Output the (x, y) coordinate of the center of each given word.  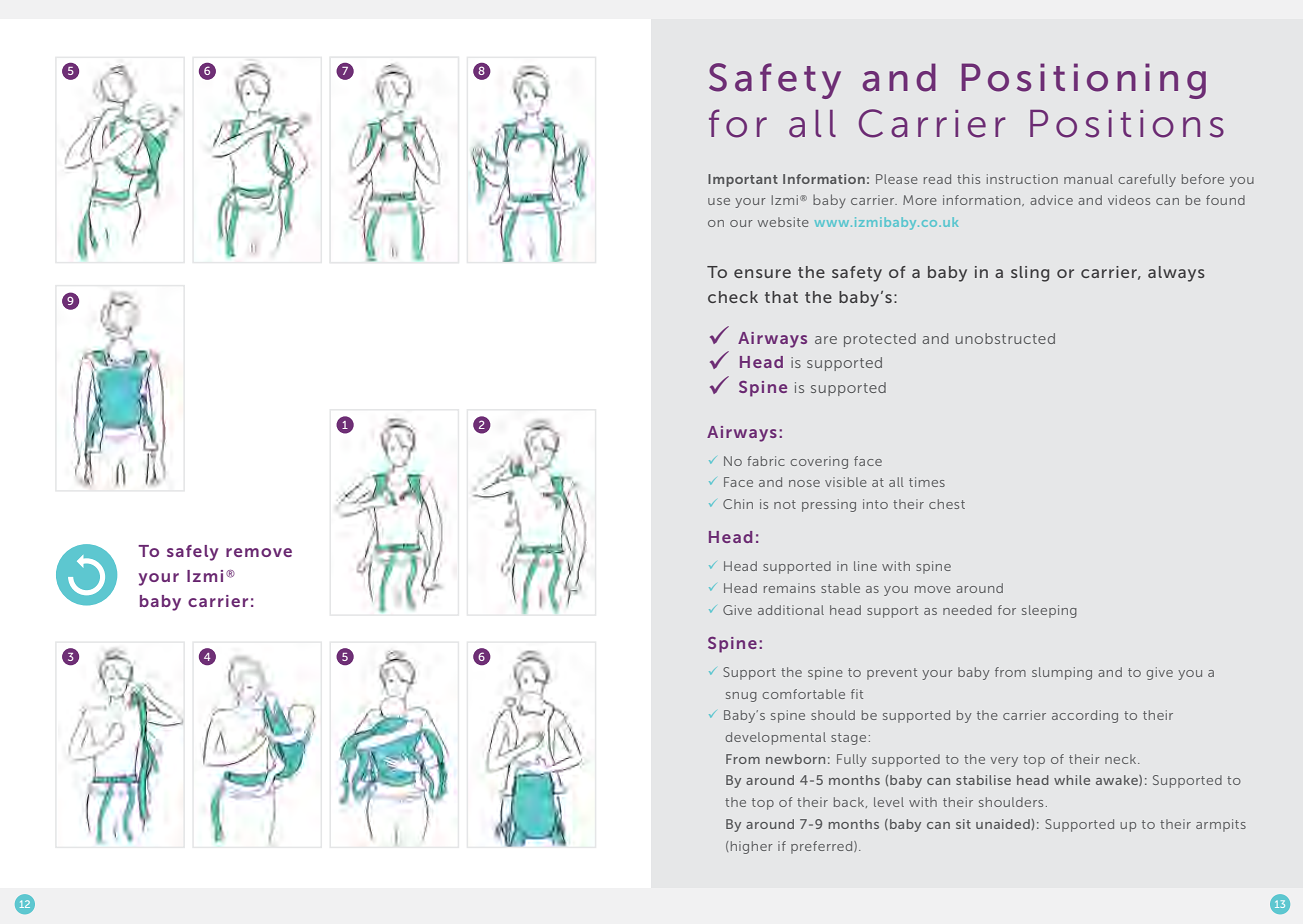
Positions (1127, 124)
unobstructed (1005, 338)
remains (789, 588)
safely (193, 553)
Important (743, 180)
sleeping (1049, 611)
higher (752, 847)
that (781, 297)
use (719, 201)
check (733, 297)
